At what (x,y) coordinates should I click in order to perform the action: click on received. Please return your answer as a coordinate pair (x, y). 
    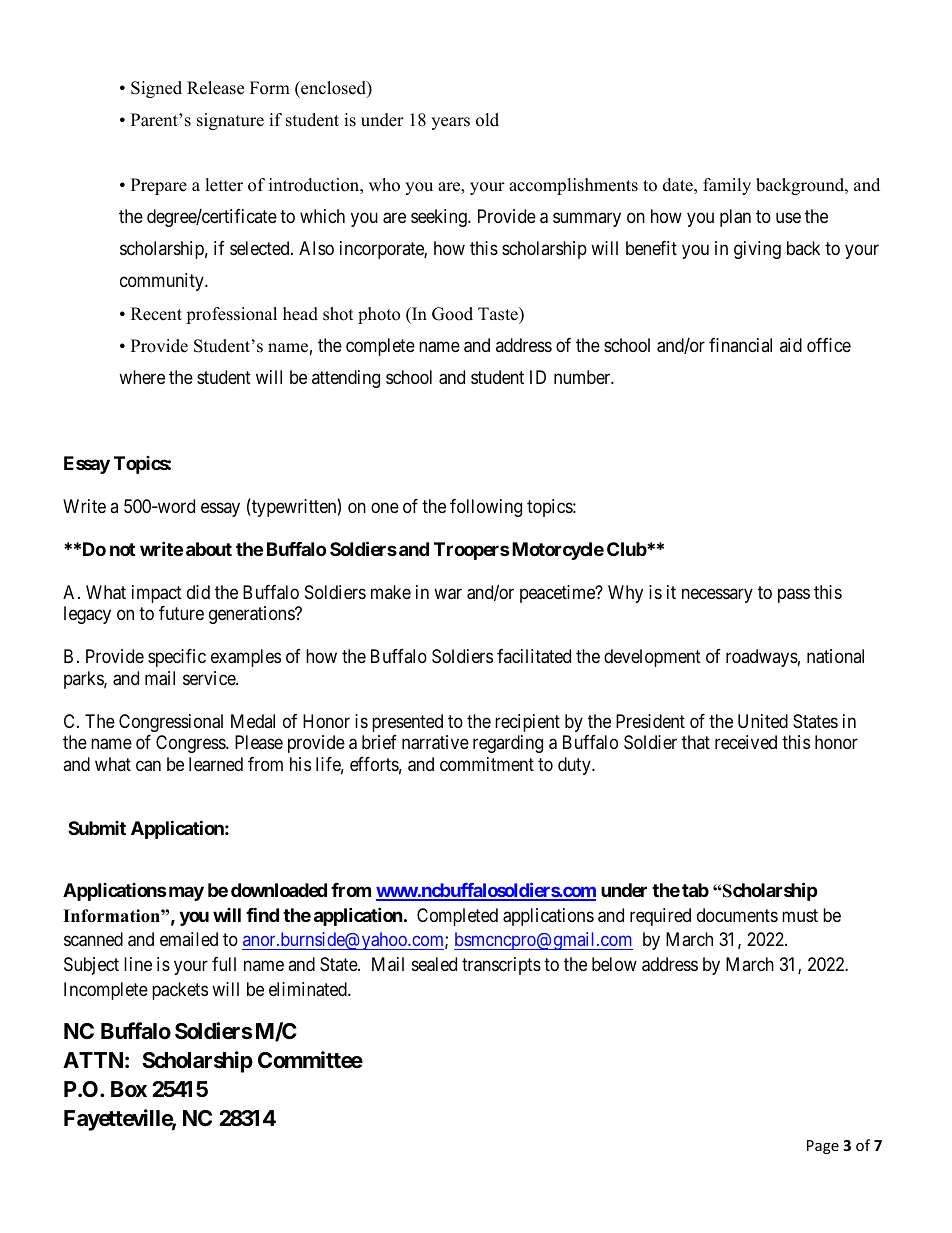
    Looking at the image, I should click on (746, 742).
